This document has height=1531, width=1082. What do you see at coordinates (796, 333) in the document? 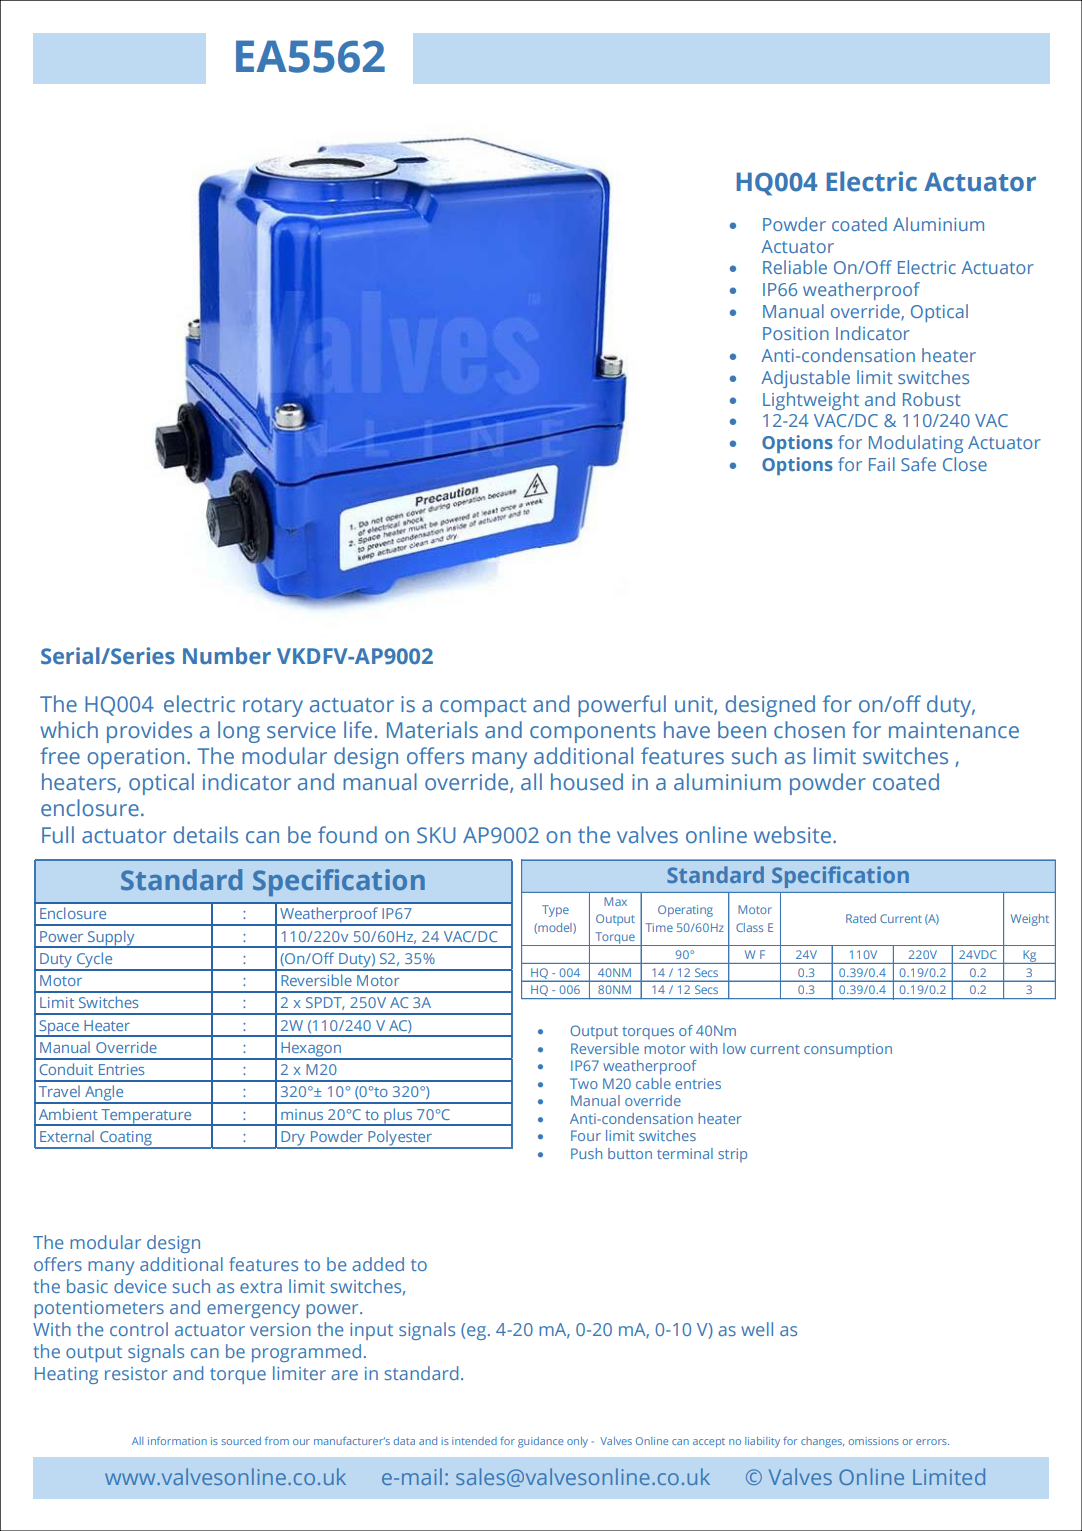
I see `Position` at bounding box center [796, 333].
